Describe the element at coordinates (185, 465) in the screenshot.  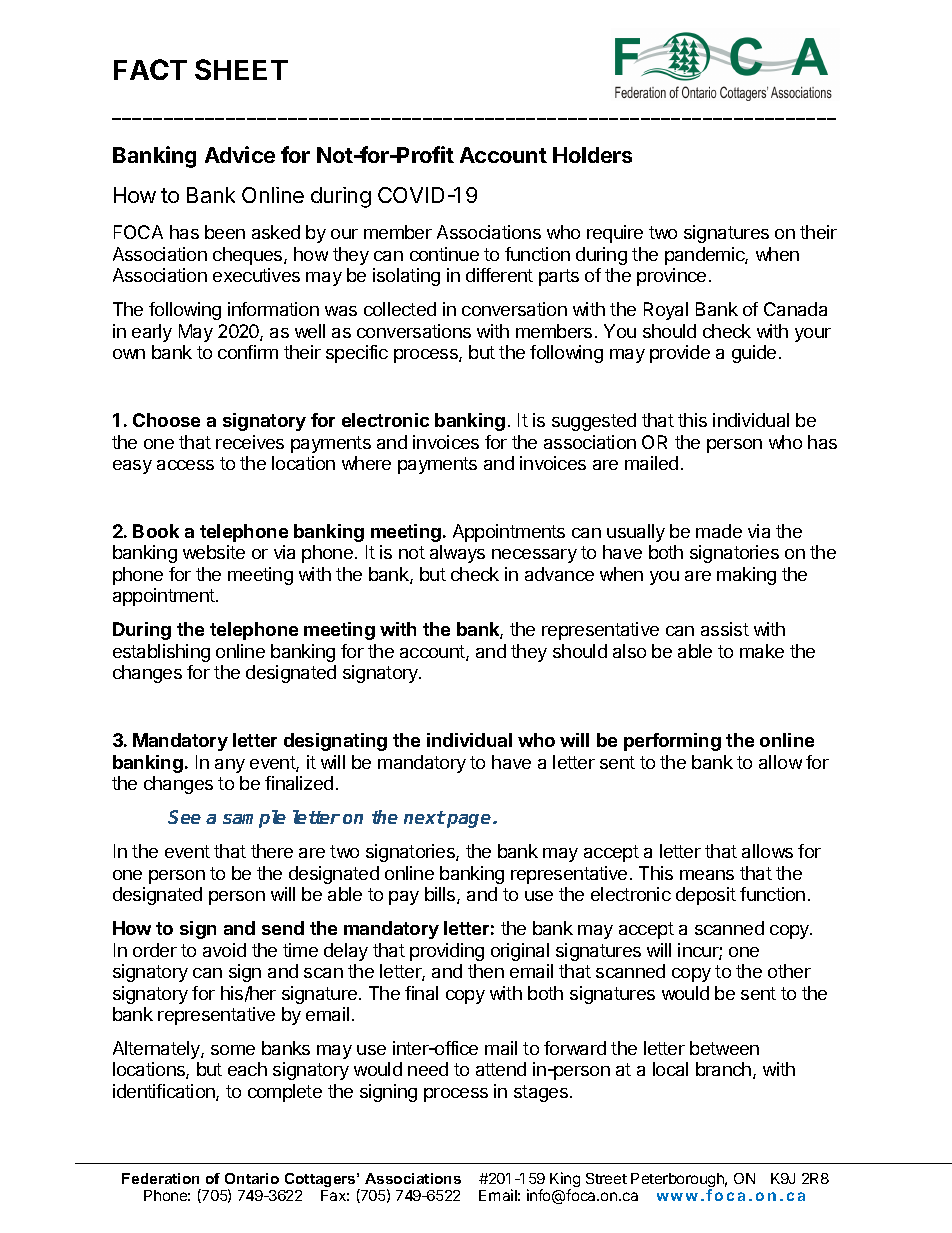
I see `access` at that location.
